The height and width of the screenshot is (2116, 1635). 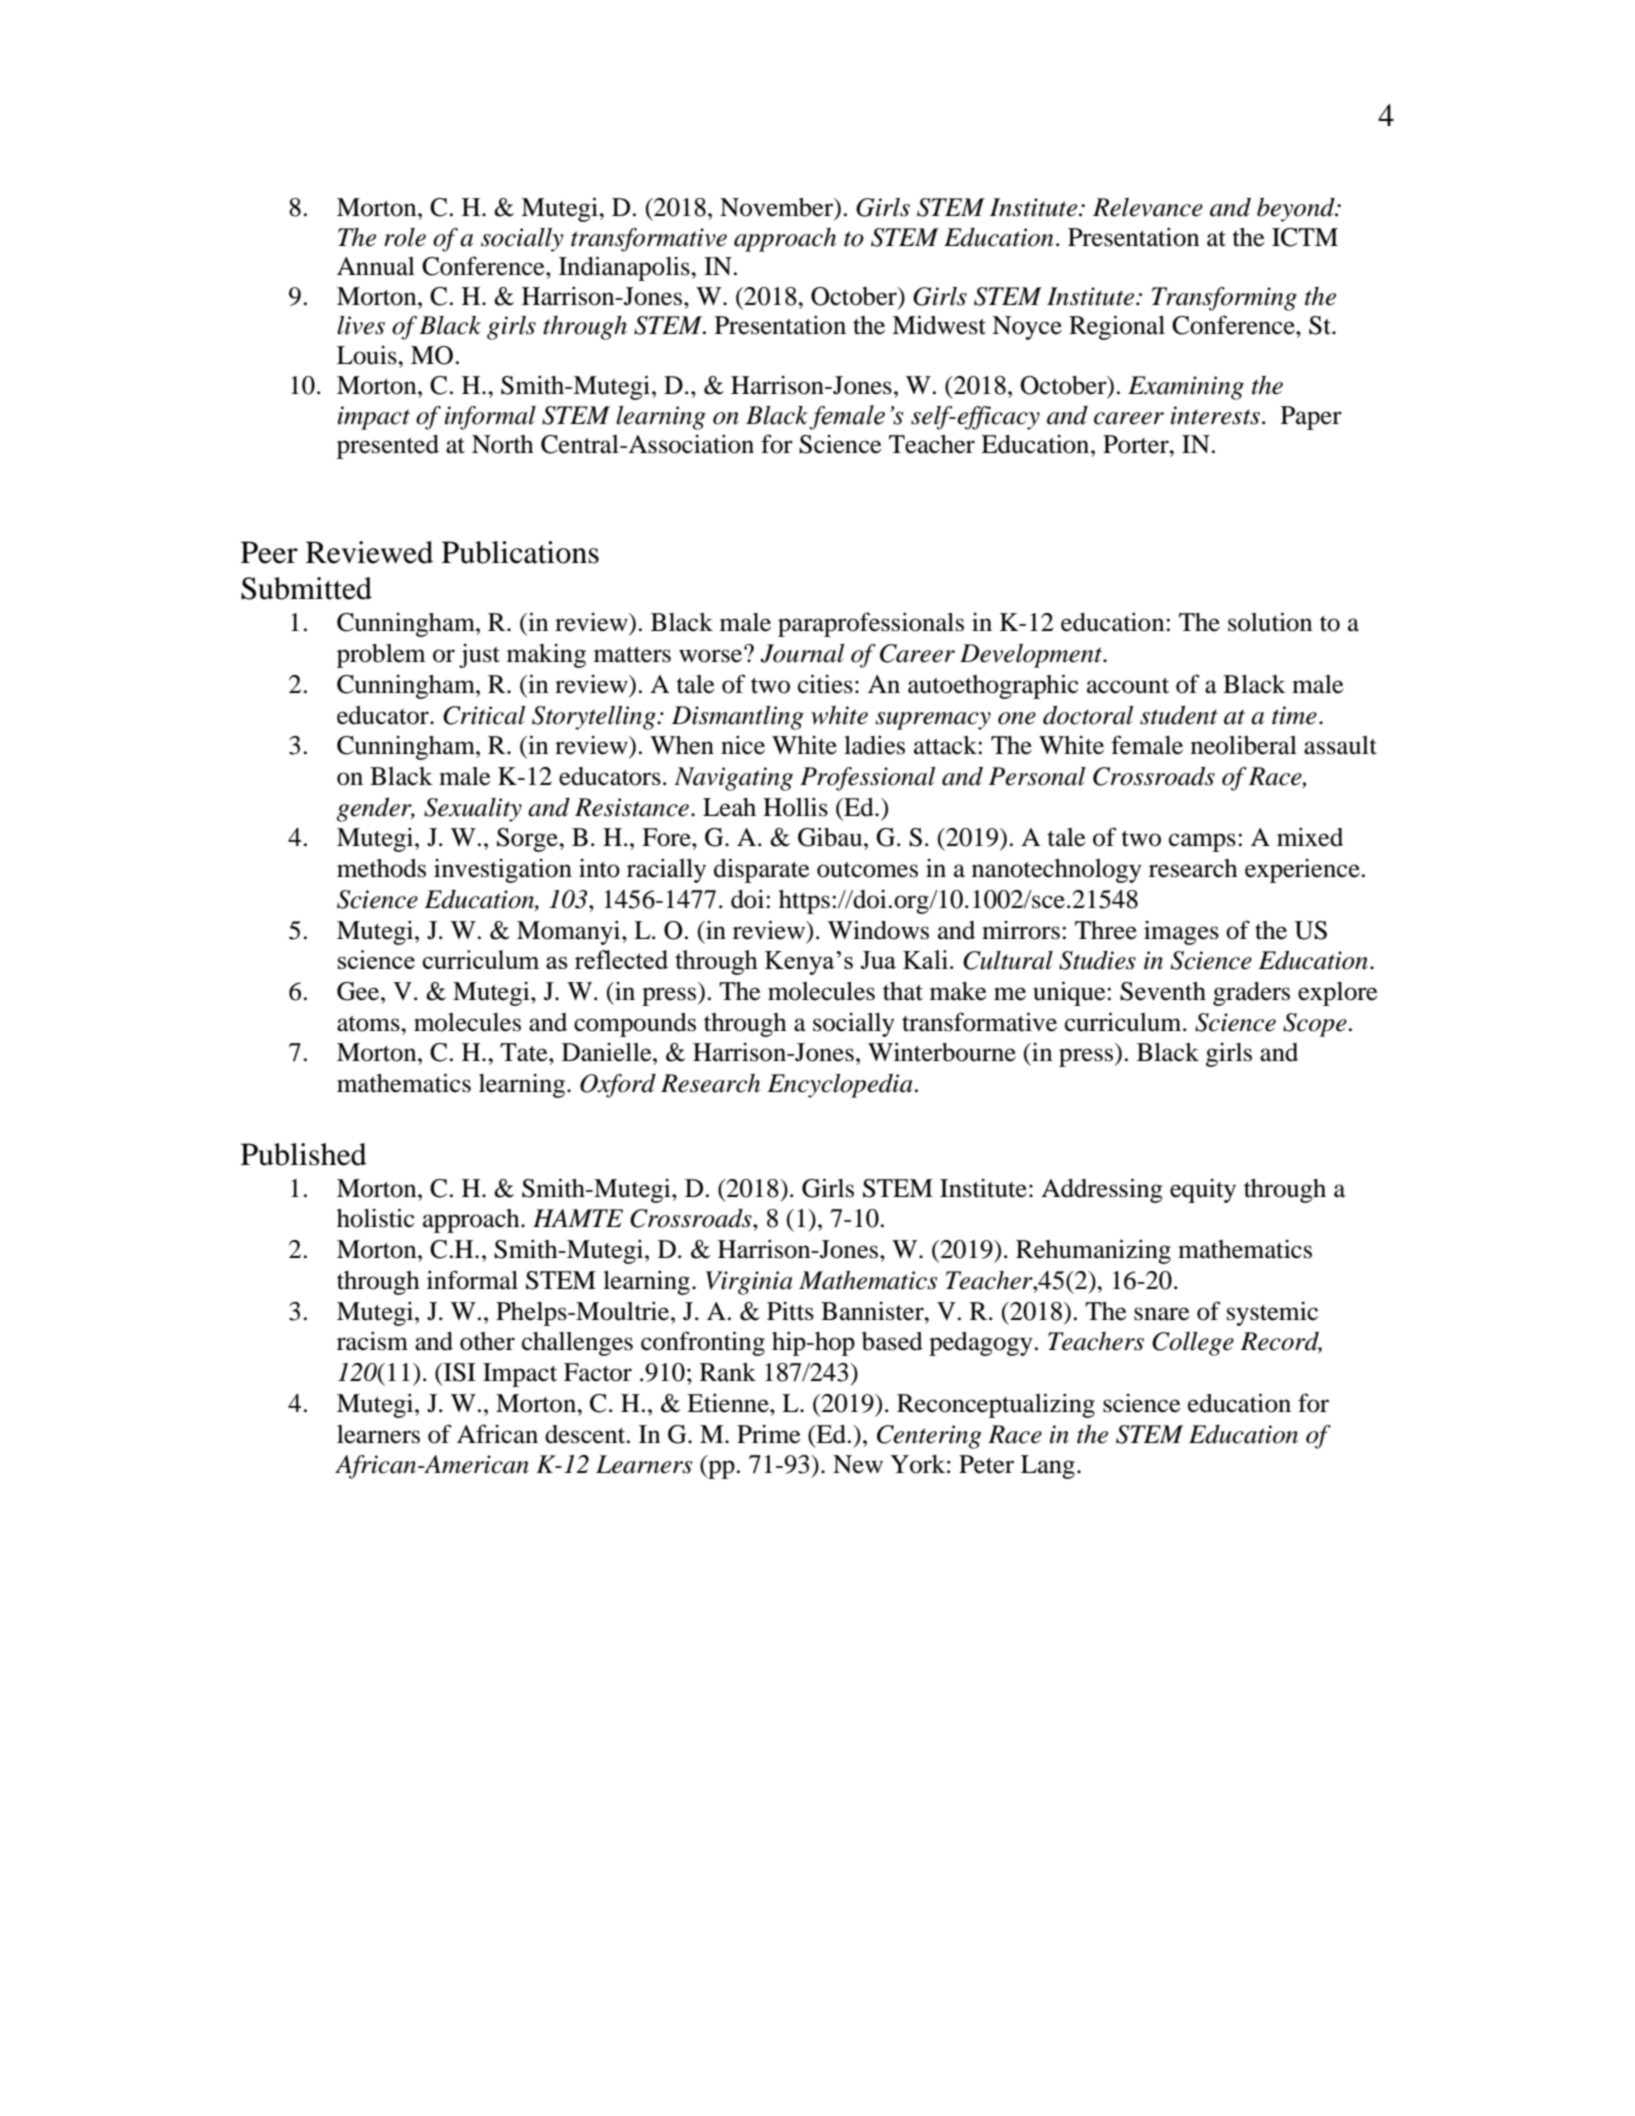 I want to click on Prime, so click(x=769, y=1434).
